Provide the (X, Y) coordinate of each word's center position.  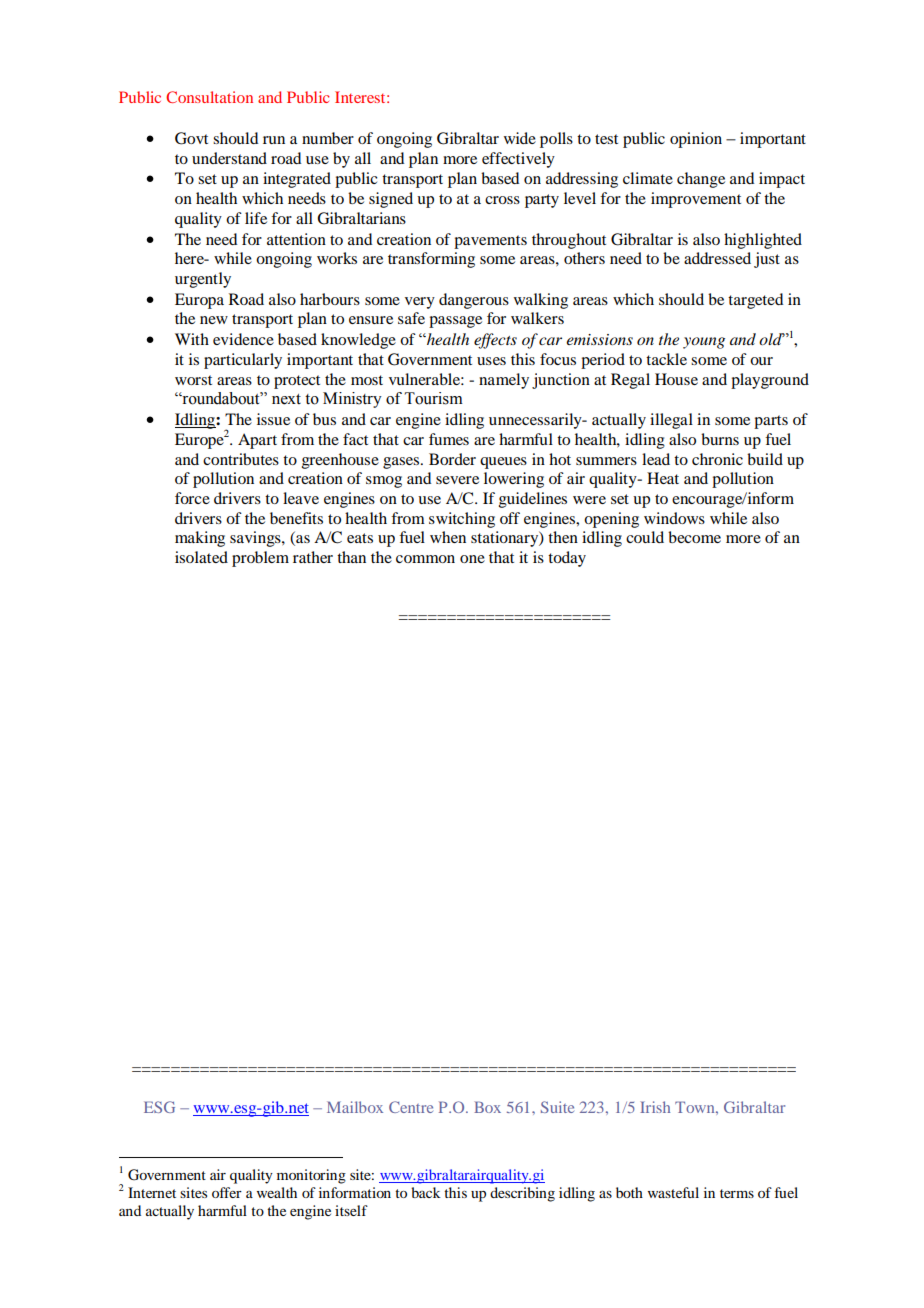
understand (229, 158)
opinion (696, 140)
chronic (717, 459)
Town (696, 1107)
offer (227, 1192)
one (472, 559)
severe (457, 480)
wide (520, 138)
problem (260, 559)
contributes (241, 459)
